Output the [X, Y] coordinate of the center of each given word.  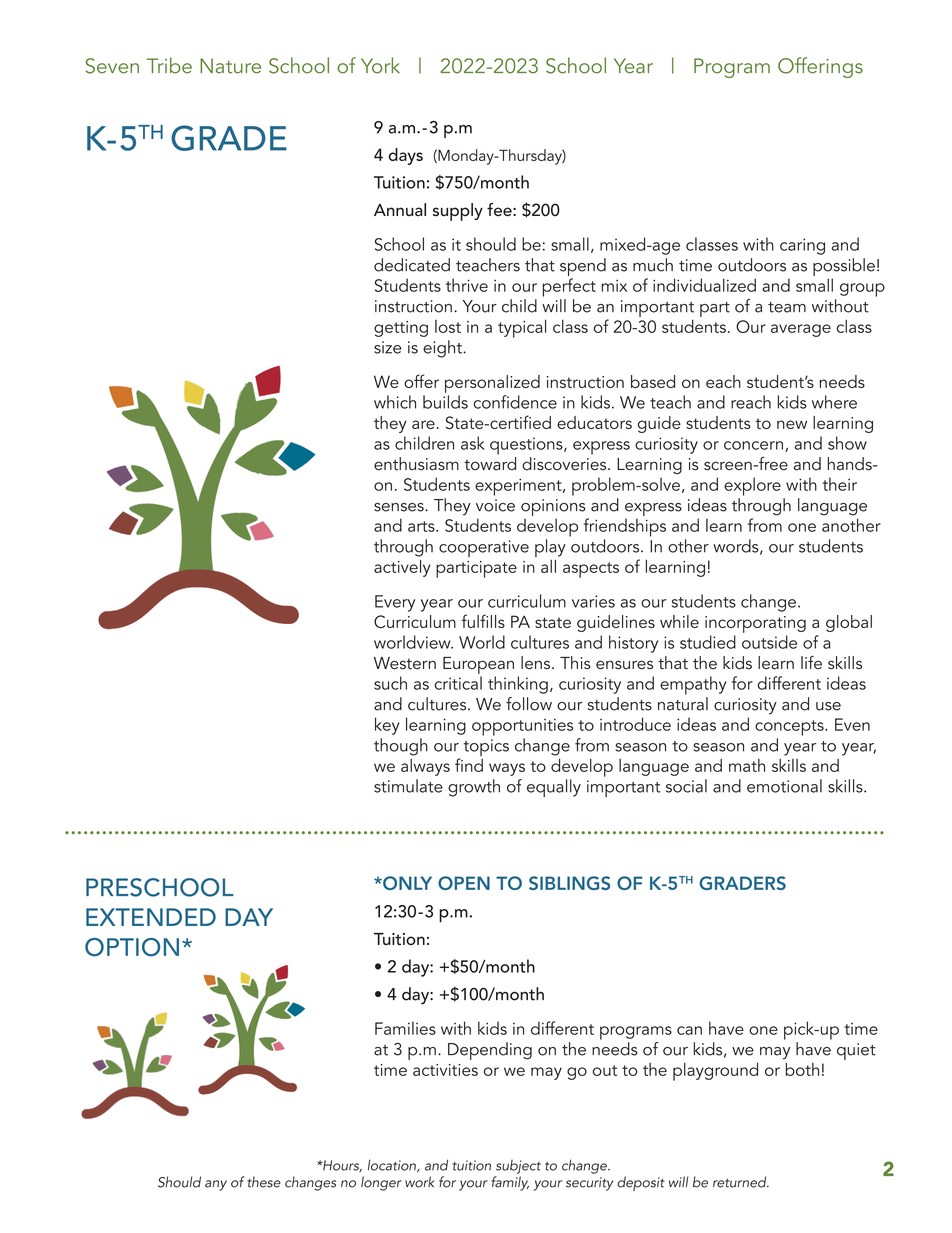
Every [395, 603]
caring [802, 246]
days [405, 156]
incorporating [755, 624]
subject [518, 1167]
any [216, 1185]
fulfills [483, 621]
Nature [230, 66]
